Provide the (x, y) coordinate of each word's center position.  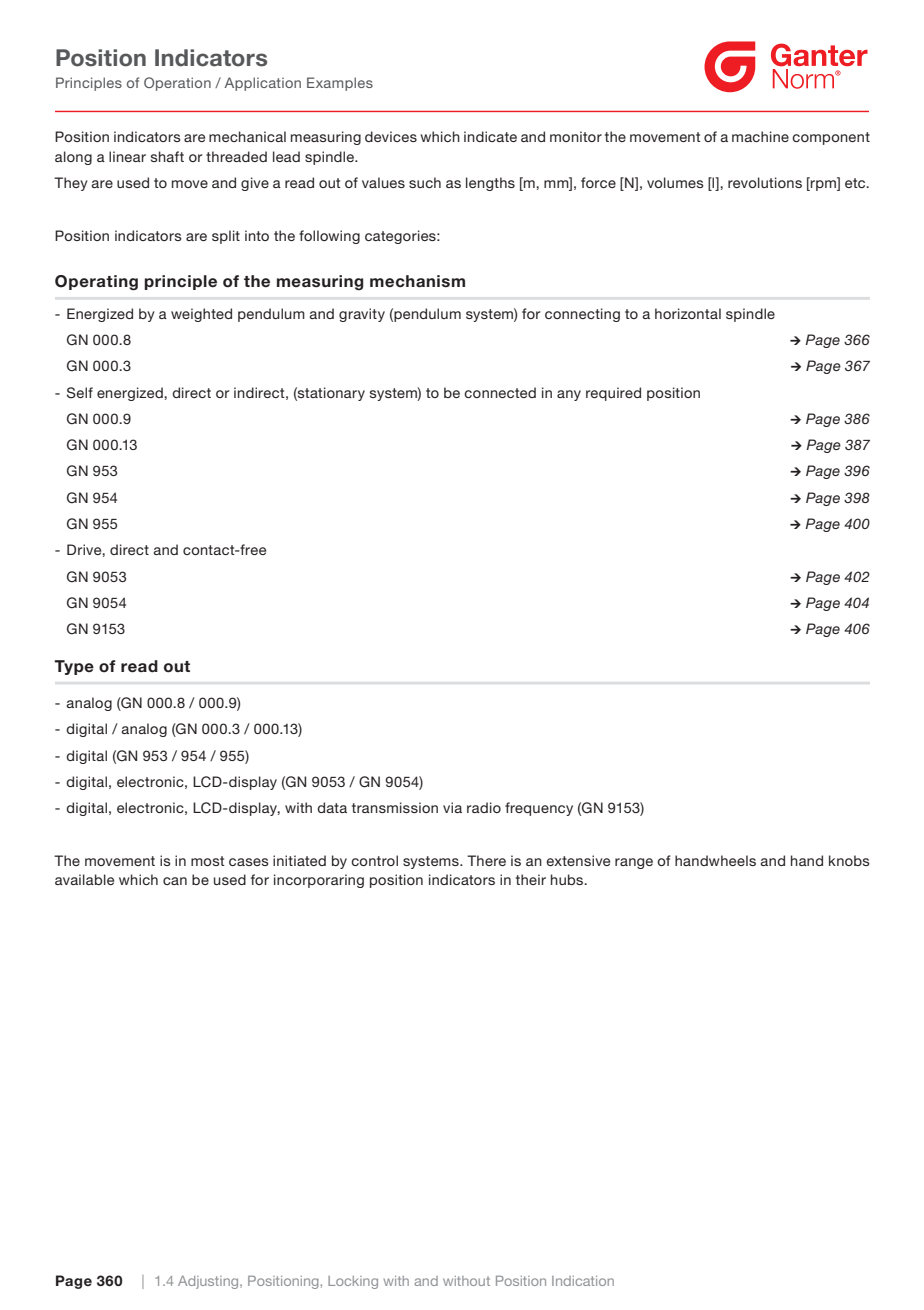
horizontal (688, 313)
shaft (167, 156)
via (452, 807)
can (175, 881)
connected (500, 392)
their (531, 879)
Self (80, 393)
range (634, 863)
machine (760, 136)
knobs (849, 860)
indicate (490, 136)
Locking (353, 1282)
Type (74, 667)
